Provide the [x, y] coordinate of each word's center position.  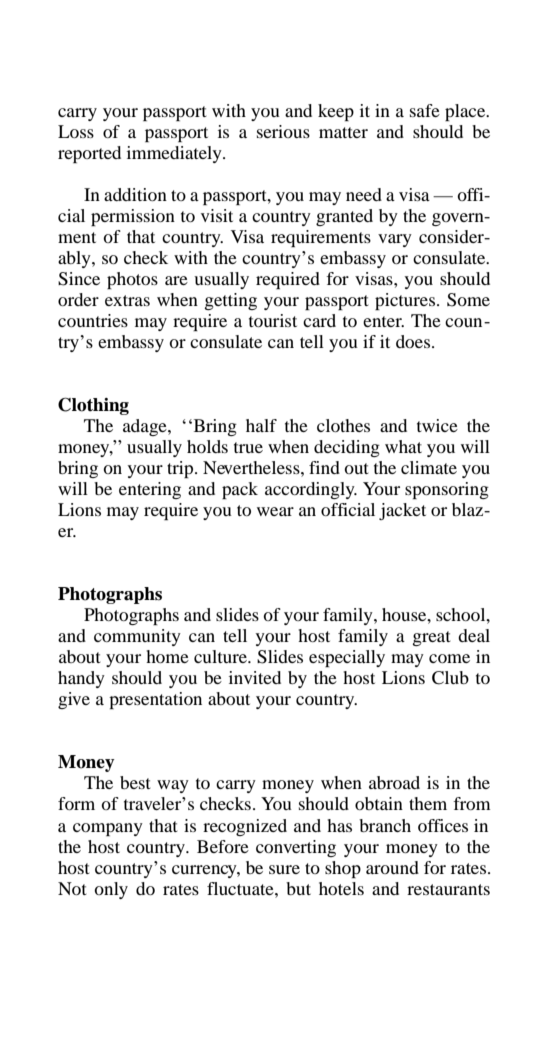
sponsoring [447, 490]
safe [425, 110]
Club [450, 678]
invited [255, 677]
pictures [405, 301]
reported [89, 154]
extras [127, 300]
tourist [273, 320]
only [111, 890]
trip [181, 469]
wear [275, 511]
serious [283, 131]
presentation [155, 700]
